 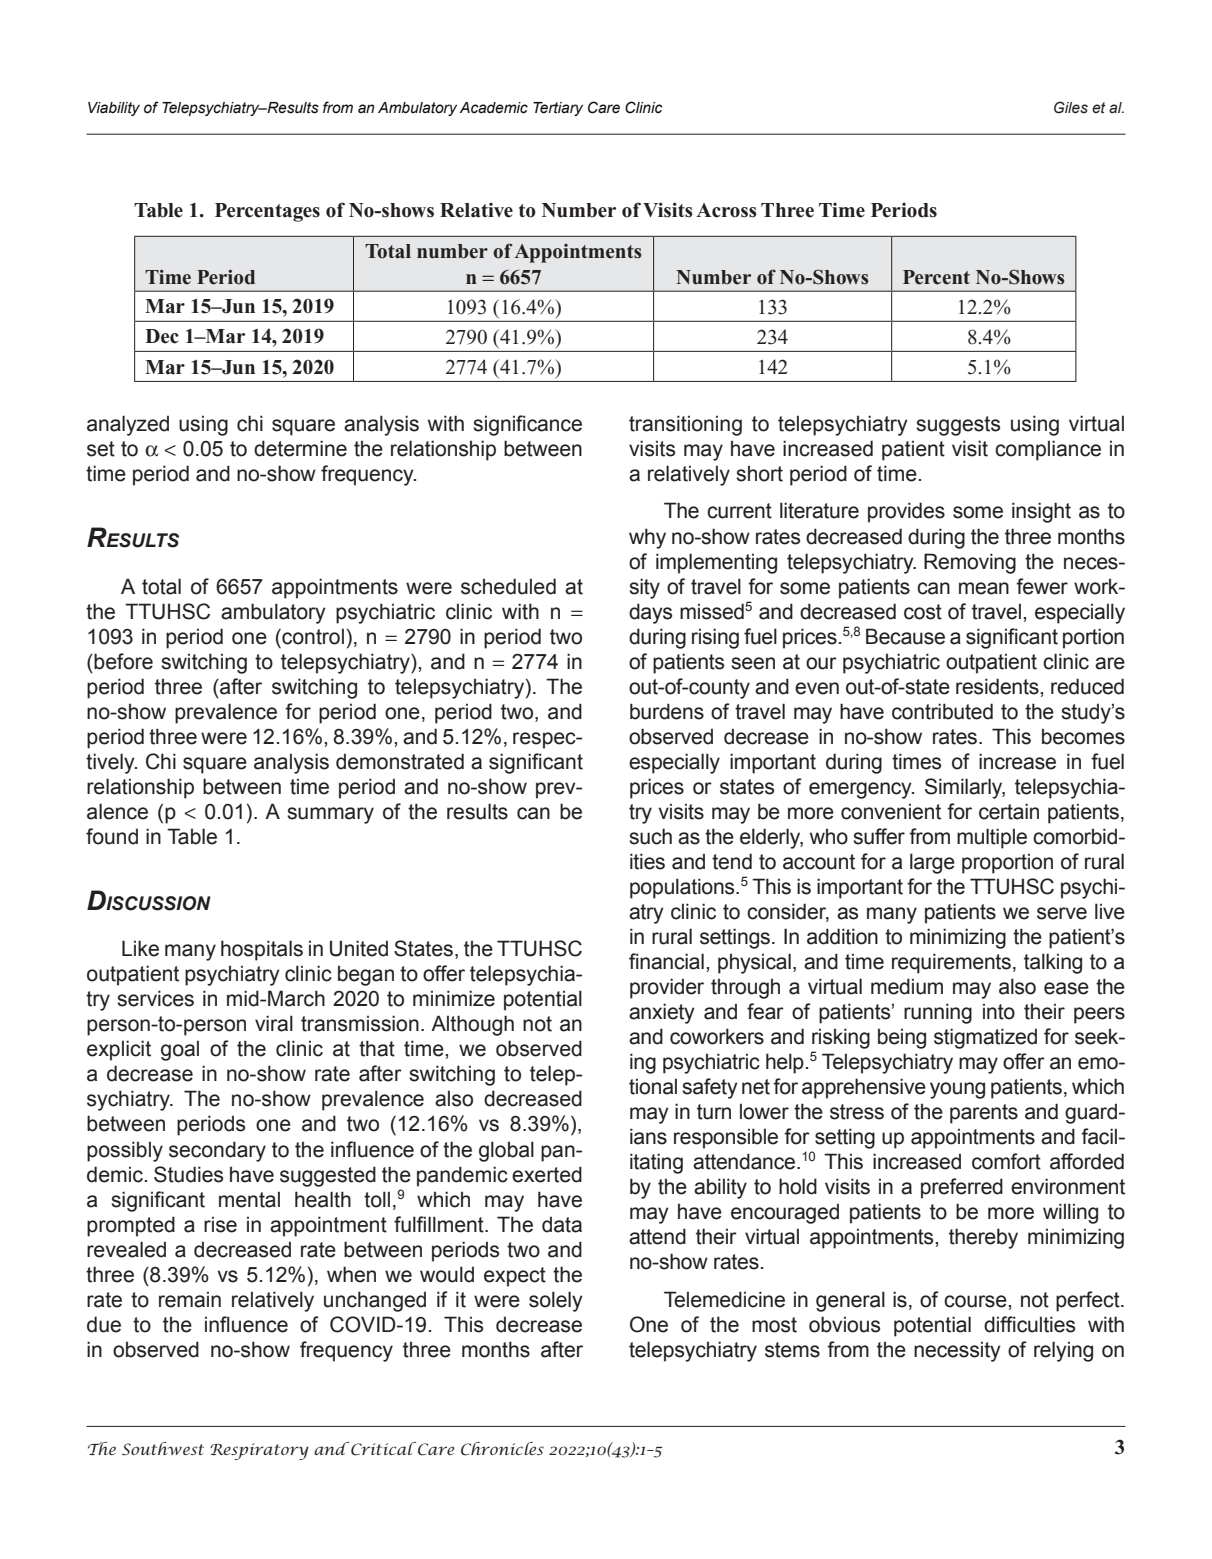 What do you see at coordinates (1048, 450) in the page?
I see `compliance` at bounding box center [1048, 450].
